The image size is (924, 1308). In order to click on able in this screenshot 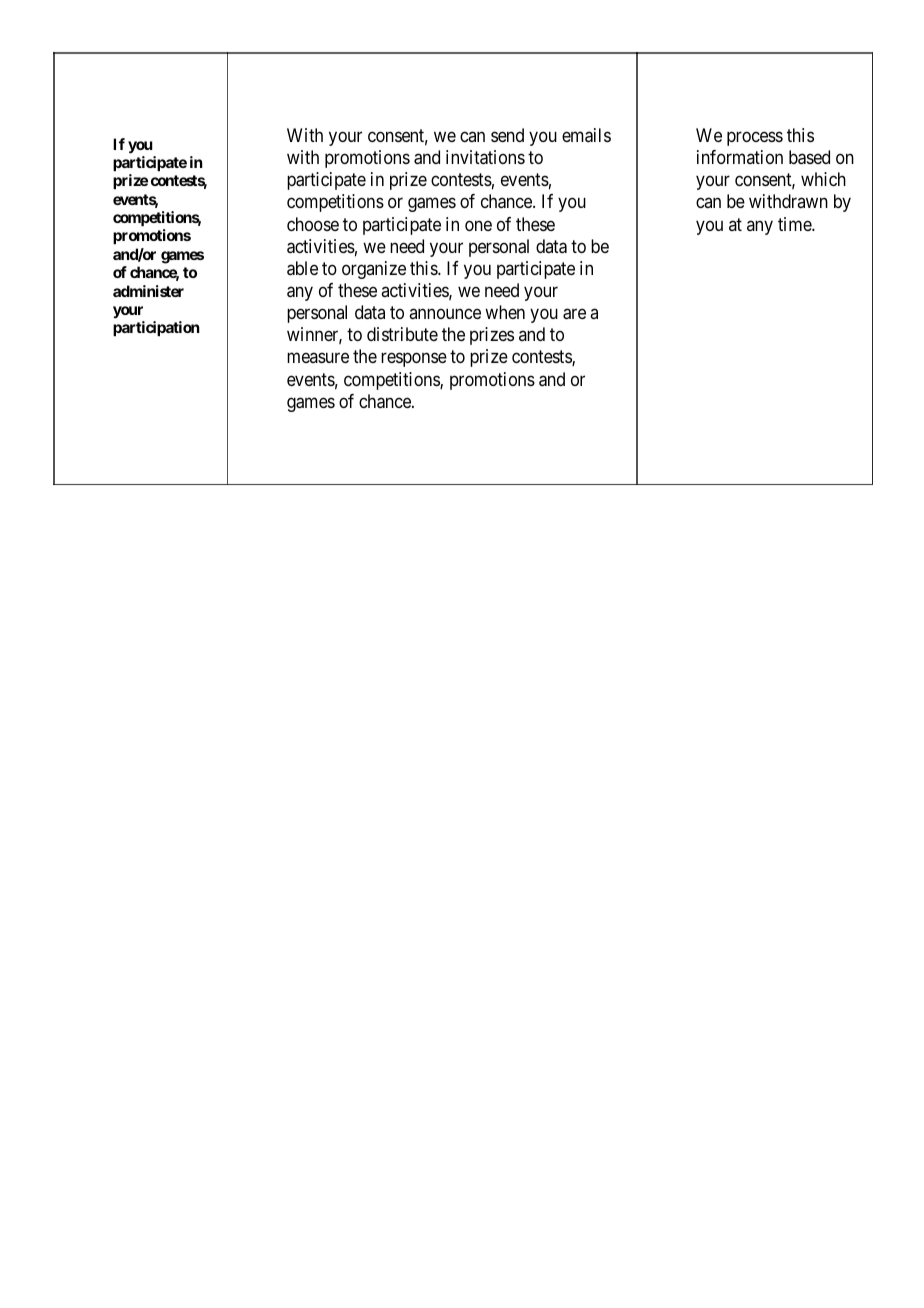, I will do `click(302, 268)`.
